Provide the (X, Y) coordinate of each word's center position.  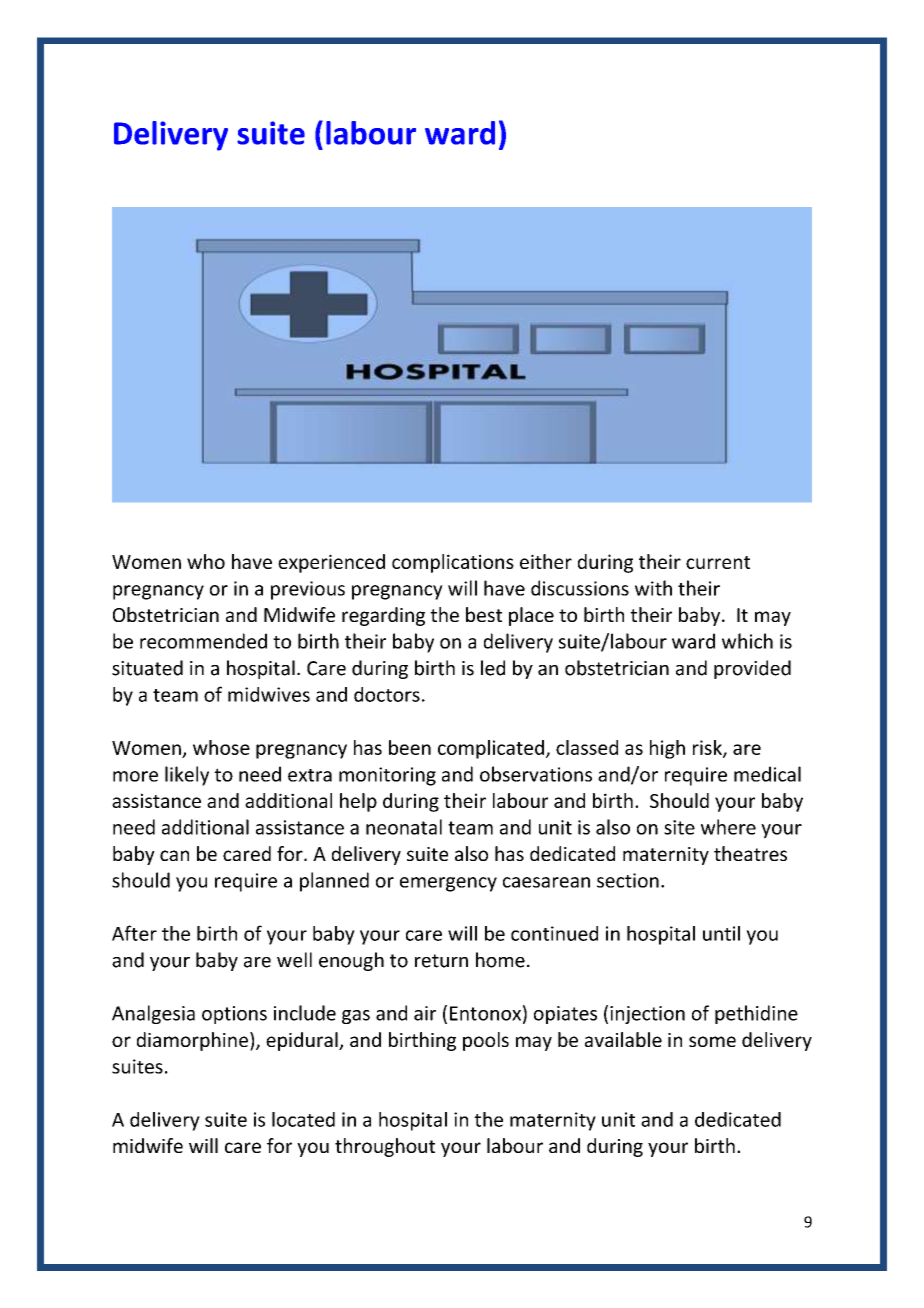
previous (308, 590)
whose (221, 747)
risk (708, 748)
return (441, 961)
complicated (491, 749)
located (303, 1119)
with (653, 588)
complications (453, 563)
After (134, 933)
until (721, 933)
